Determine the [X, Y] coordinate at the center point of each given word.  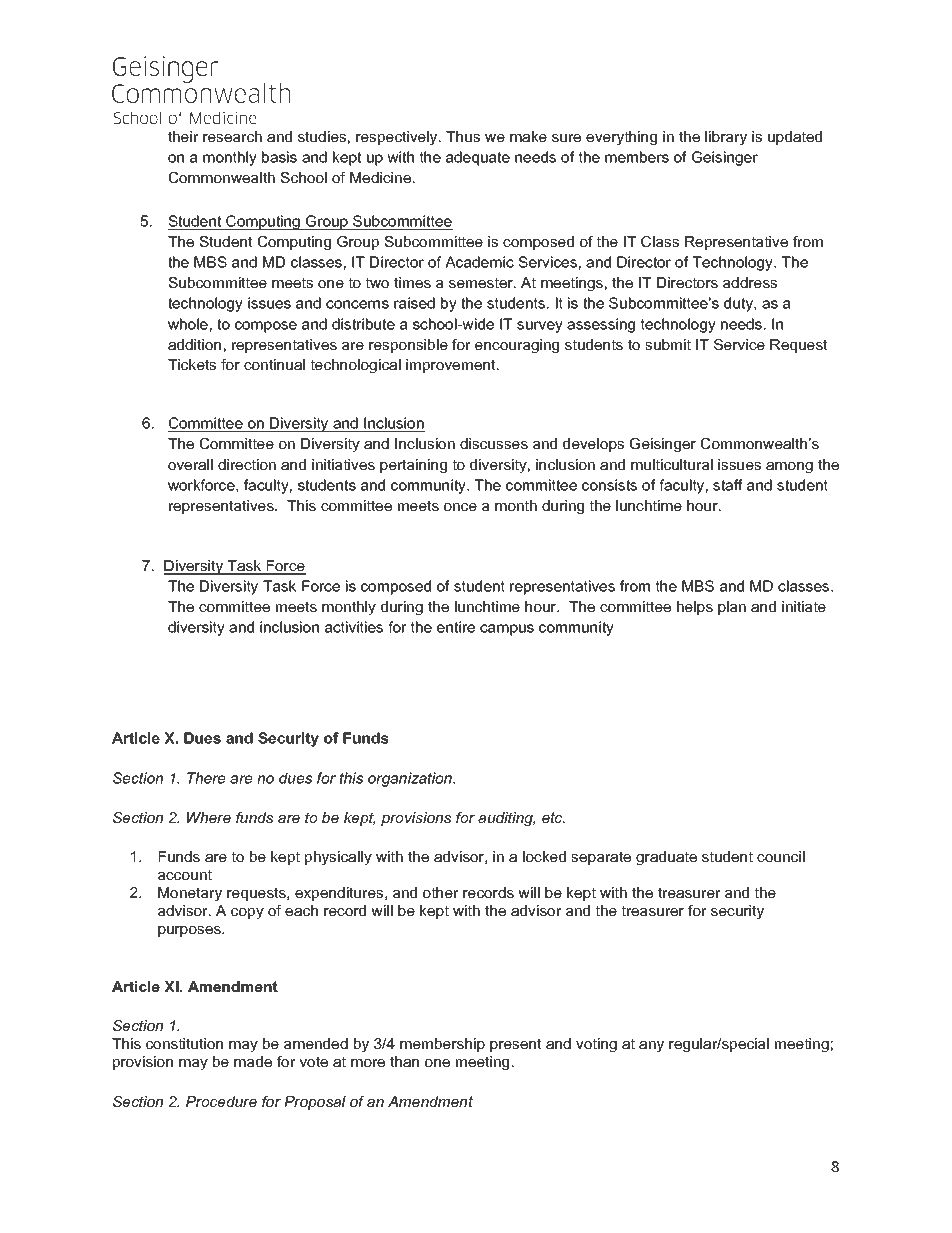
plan [732, 608]
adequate [478, 158]
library [726, 138]
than [404, 1061]
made [253, 1061]
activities [354, 627]
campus [507, 630]
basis [279, 157]
